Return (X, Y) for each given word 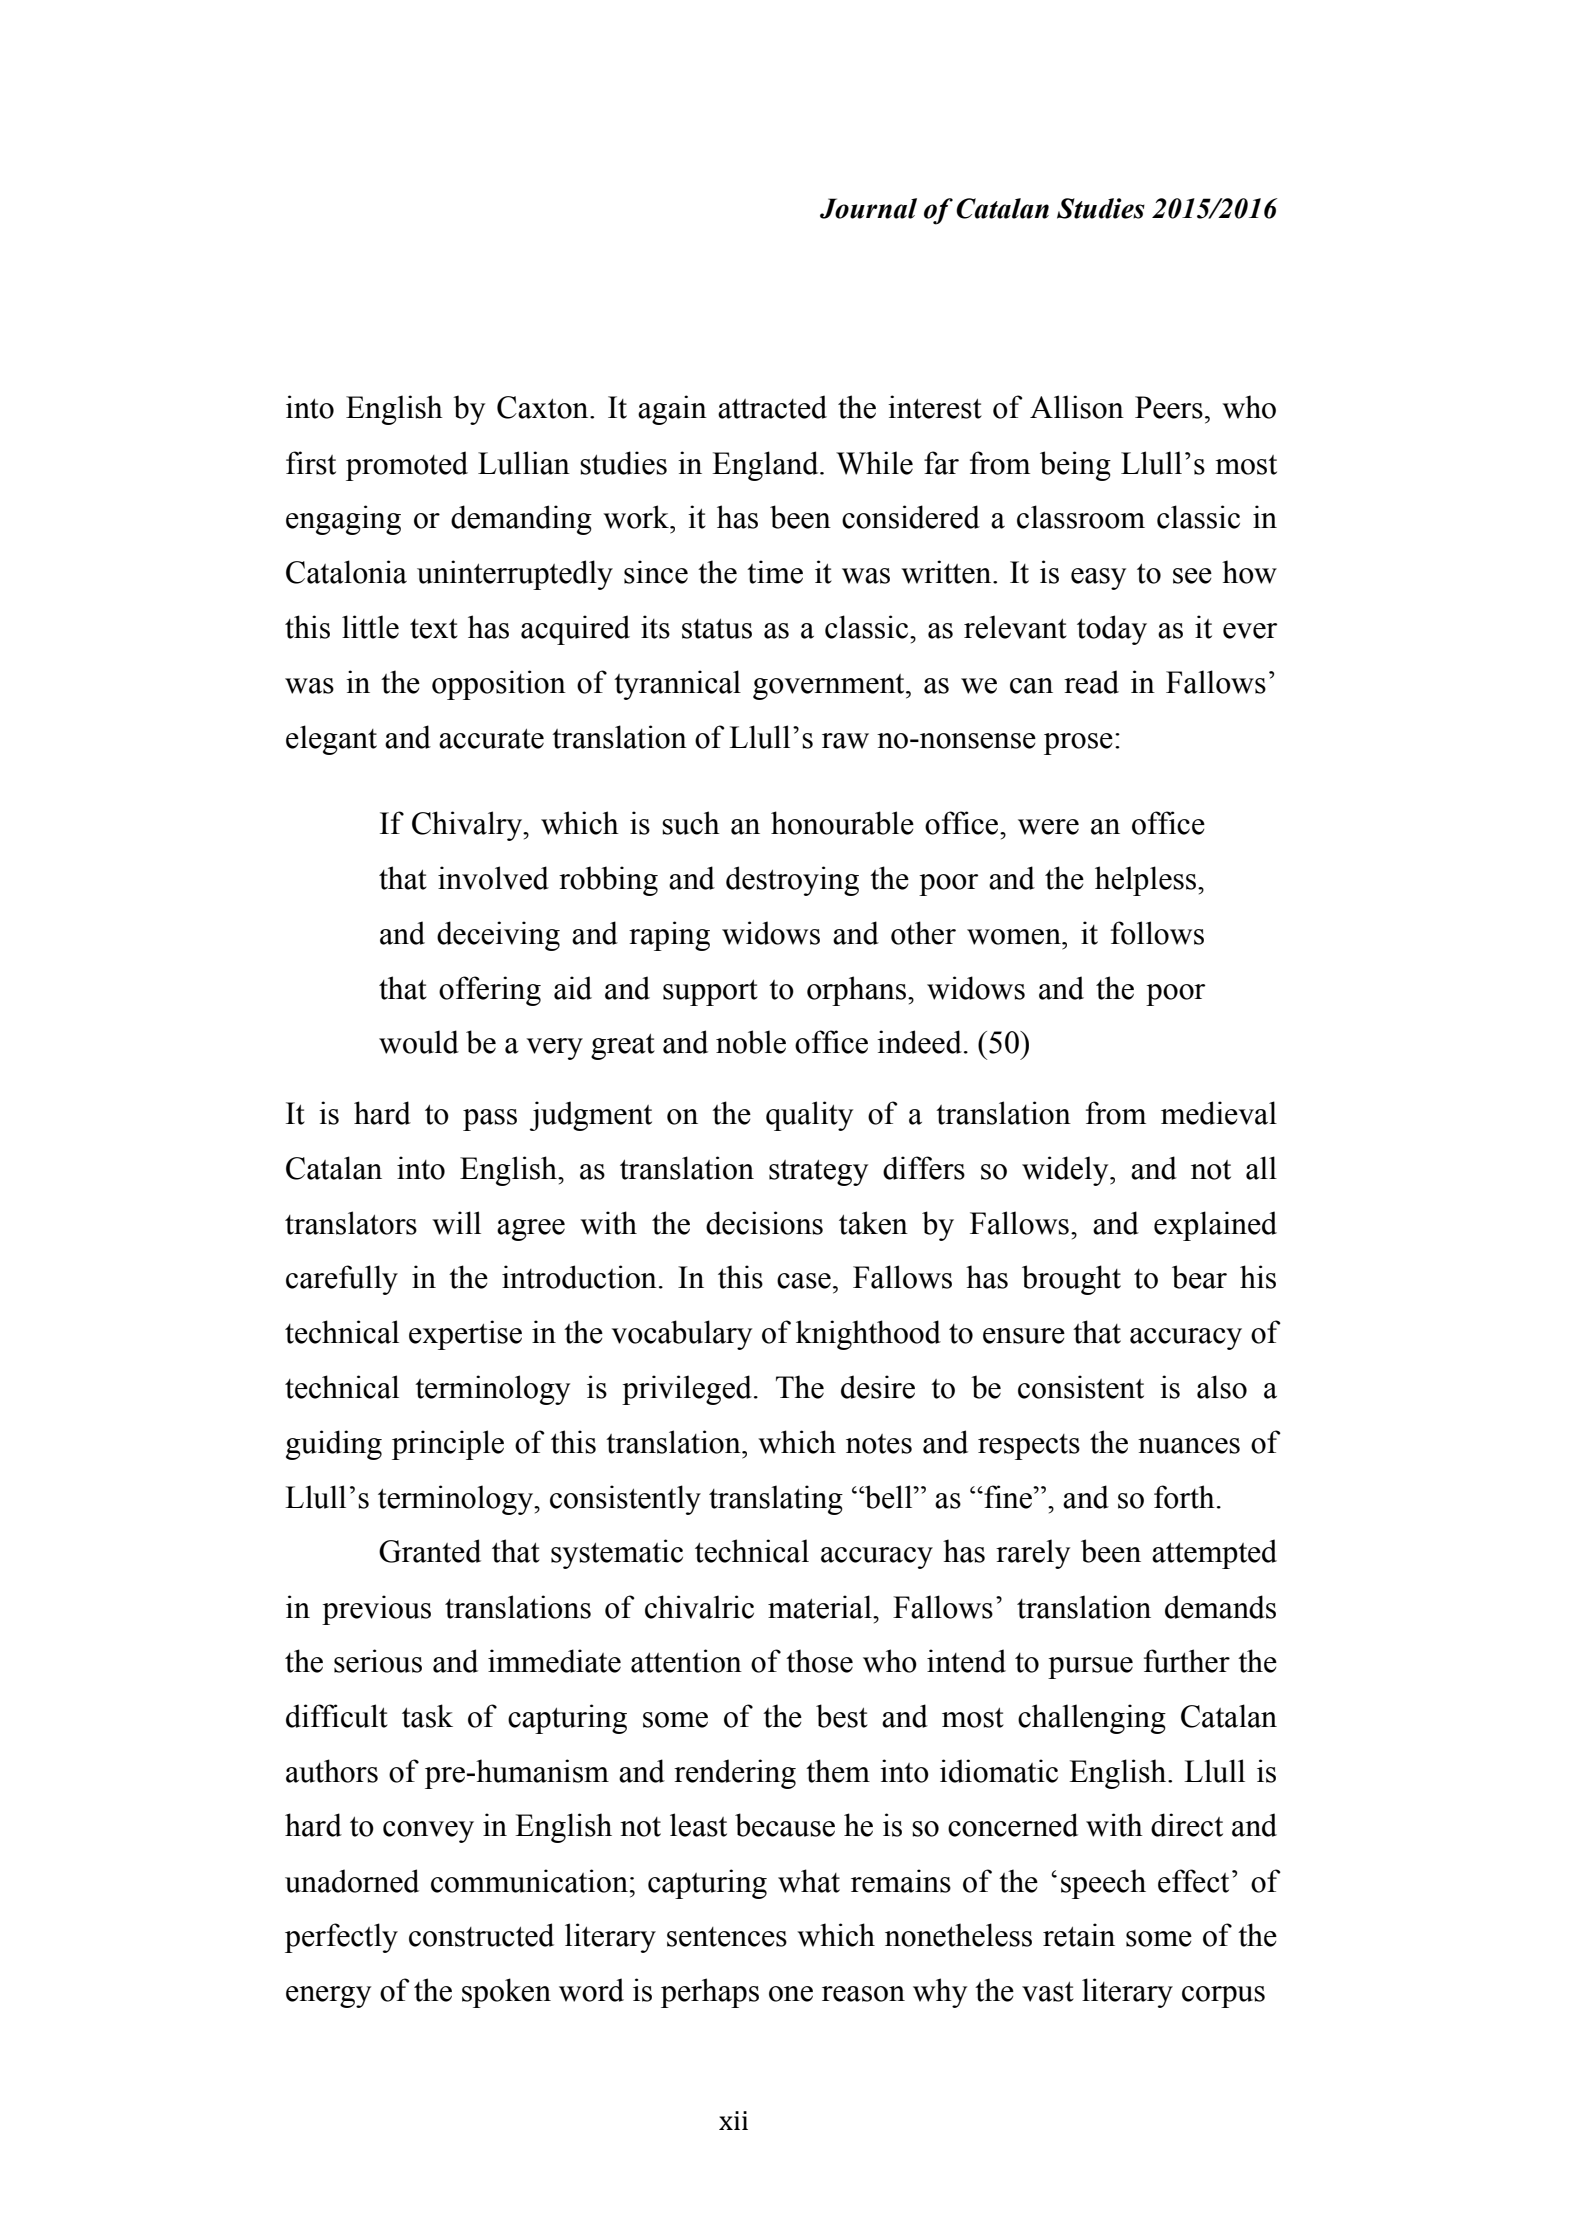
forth (1184, 1497)
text (434, 629)
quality (809, 1116)
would (419, 1042)
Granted (430, 1551)
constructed (481, 1935)
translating (776, 1500)
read (1091, 682)
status (717, 629)
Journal (868, 208)
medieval (1219, 1113)
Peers (1169, 407)
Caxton (544, 407)
